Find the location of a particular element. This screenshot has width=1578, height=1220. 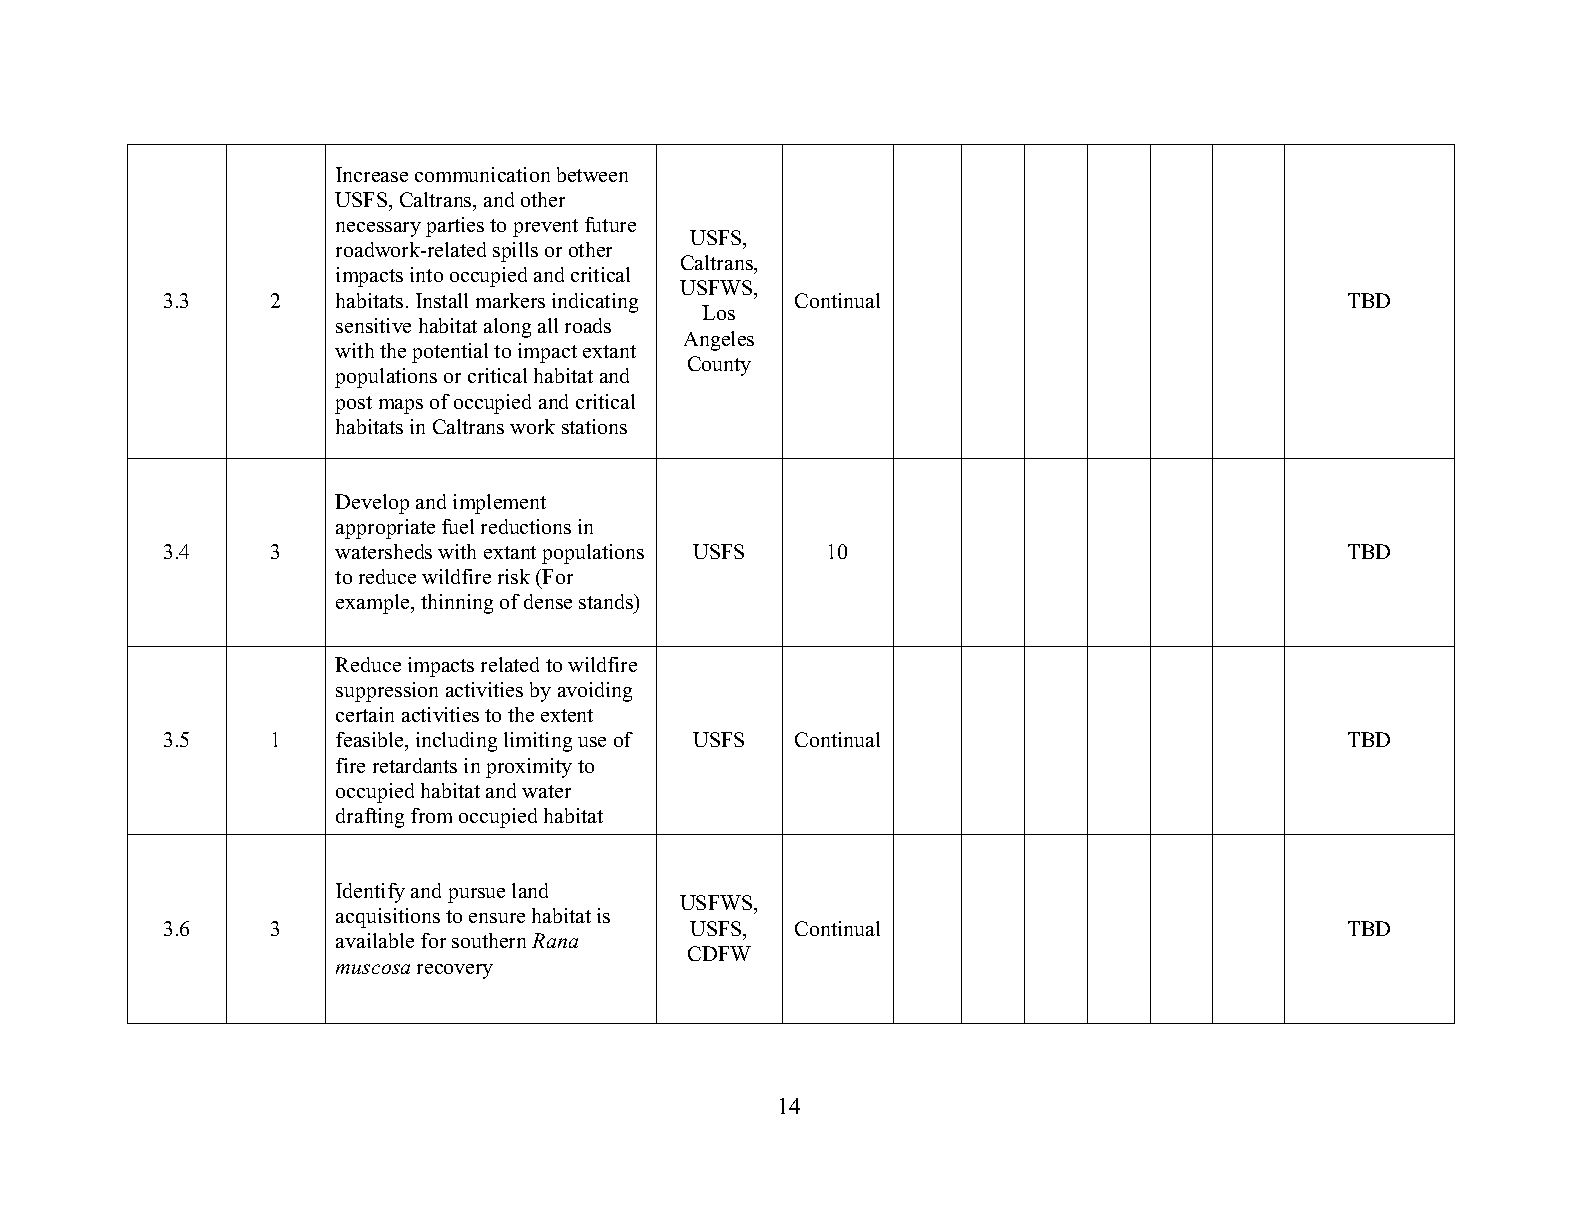

Increase is located at coordinates (372, 174).
